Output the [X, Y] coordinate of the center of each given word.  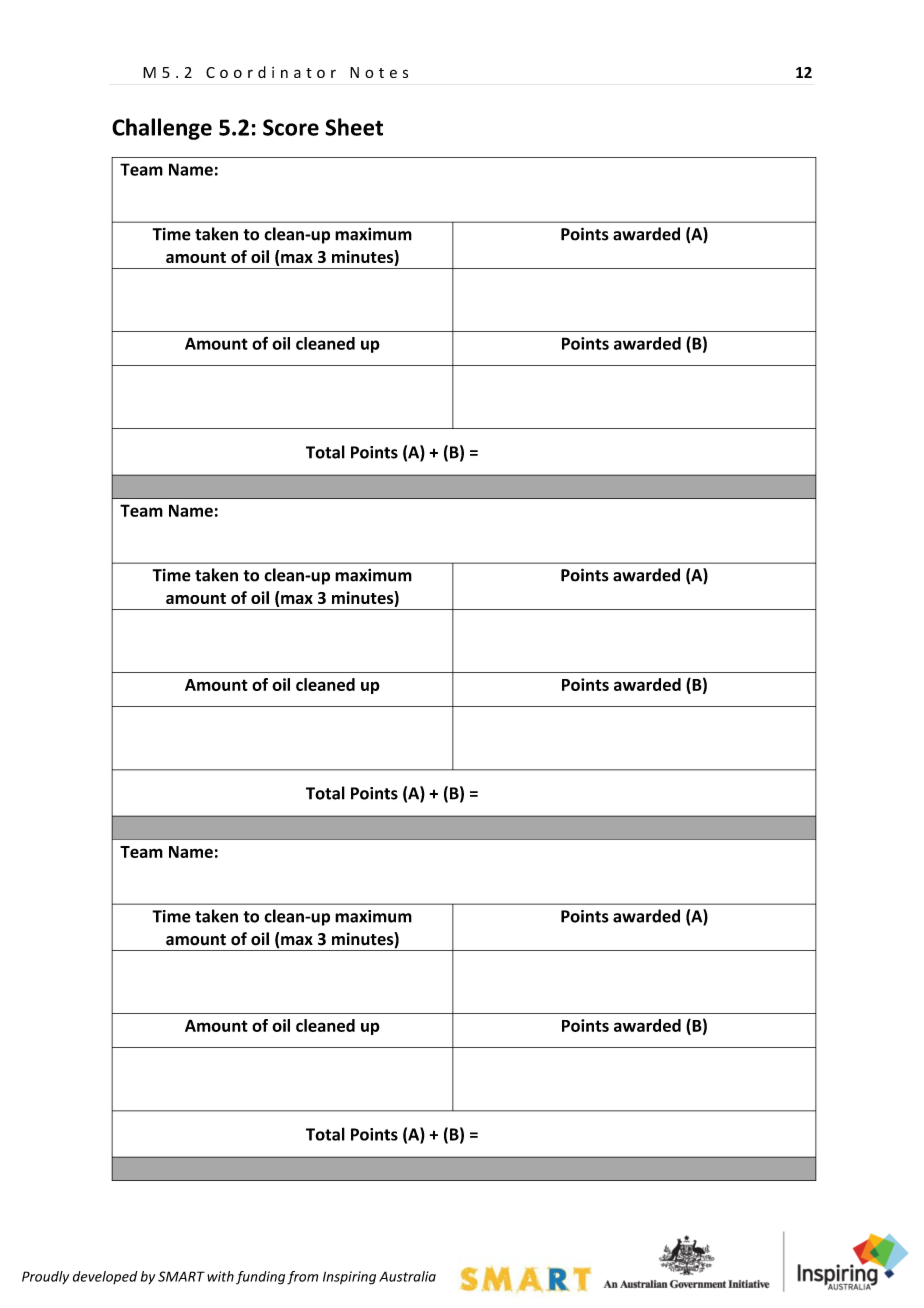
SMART [181, 1276]
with [220, 1276]
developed [105, 1277]
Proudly [45, 1277]
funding [260, 1278]
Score [291, 127]
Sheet [354, 127]
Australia [407, 1276]
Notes [379, 72]
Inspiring [349, 1278]
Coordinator [271, 72]
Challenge [162, 129]
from [302, 1278]
